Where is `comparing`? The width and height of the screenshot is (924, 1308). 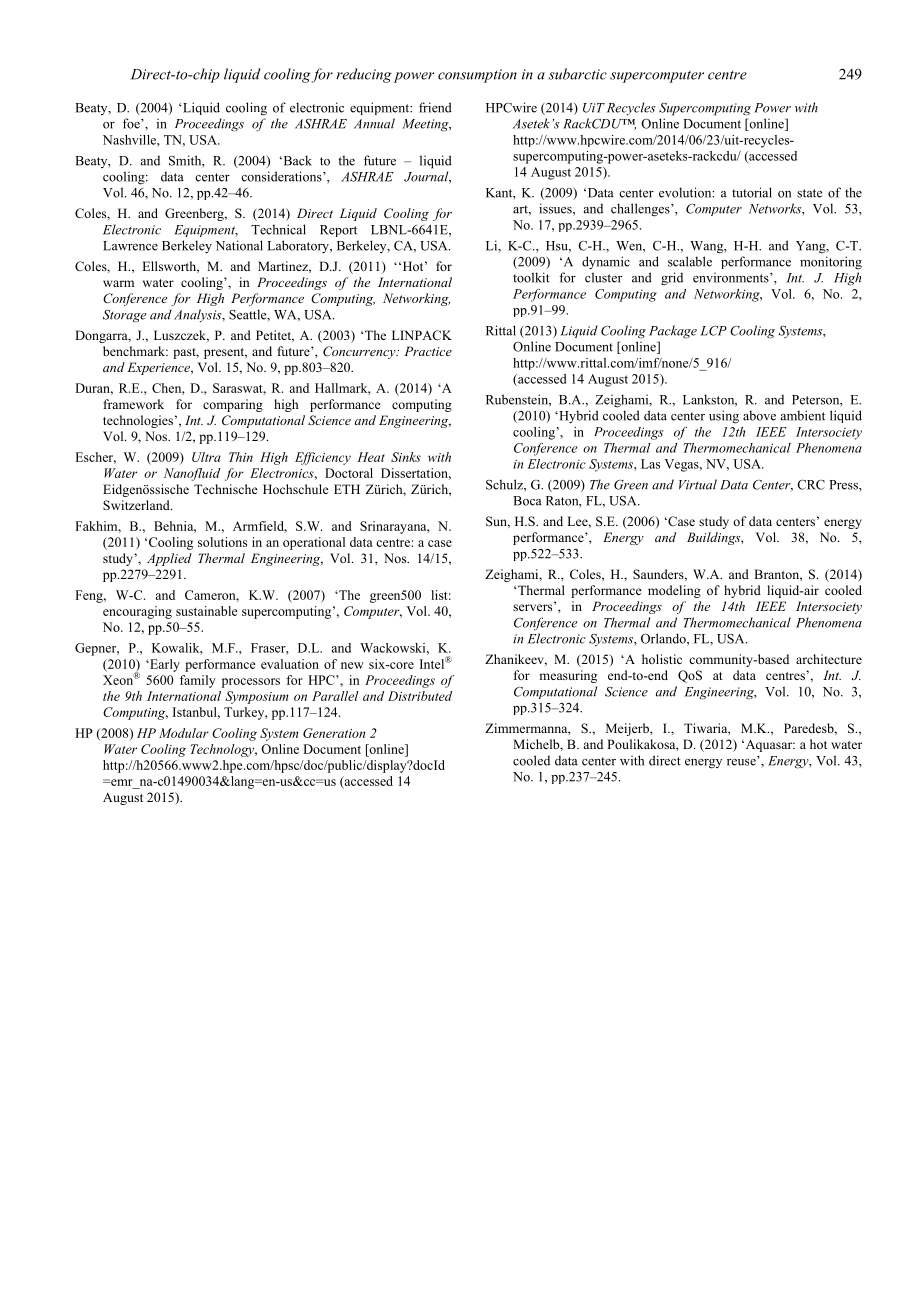
comparing is located at coordinates (233, 405).
